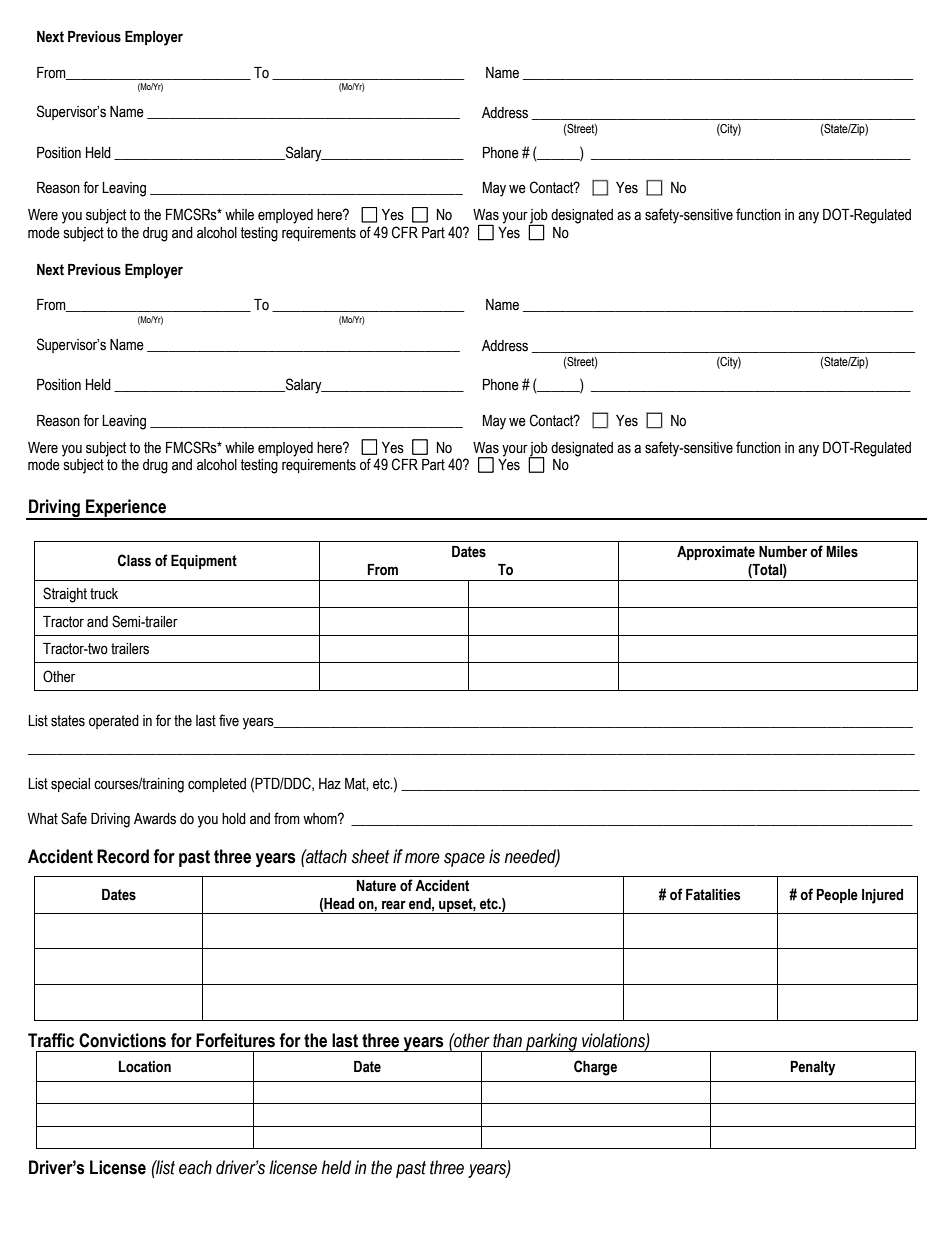 The width and height of the screenshot is (952, 1233). What do you see at coordinates (330, 783) in the screenshot?
I see `Haz` at bounding box center [330, 783].
